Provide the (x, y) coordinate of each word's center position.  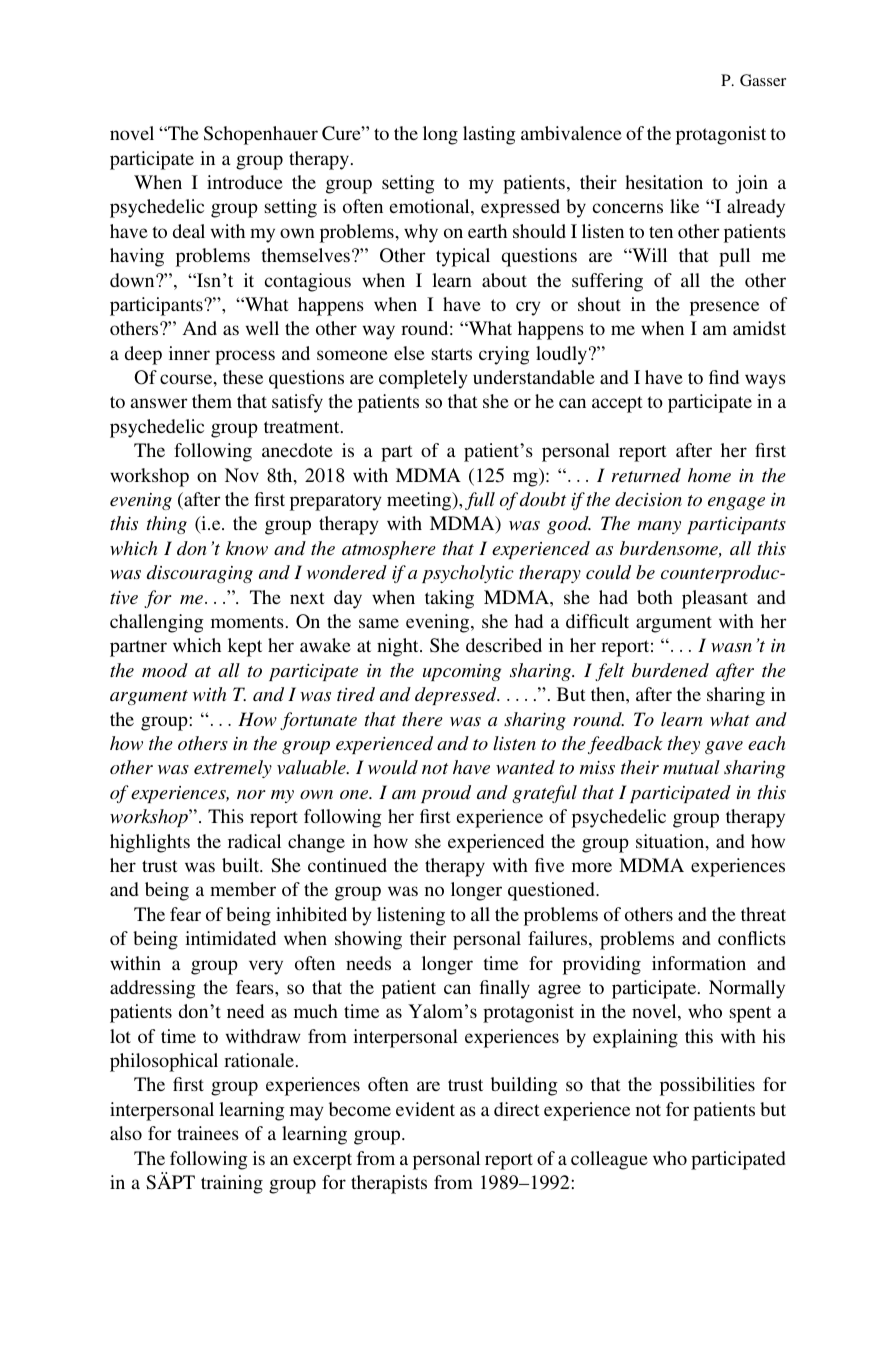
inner (189, 353)
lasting (489, 135)
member (243, 889)
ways (765, 381)
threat (763, 914)
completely (423, 379)
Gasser (763, 80)
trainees (208, 1133)
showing (368, 940)
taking (449, 599)
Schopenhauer (261, 135)
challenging (157, 623)
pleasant (715, 599)
